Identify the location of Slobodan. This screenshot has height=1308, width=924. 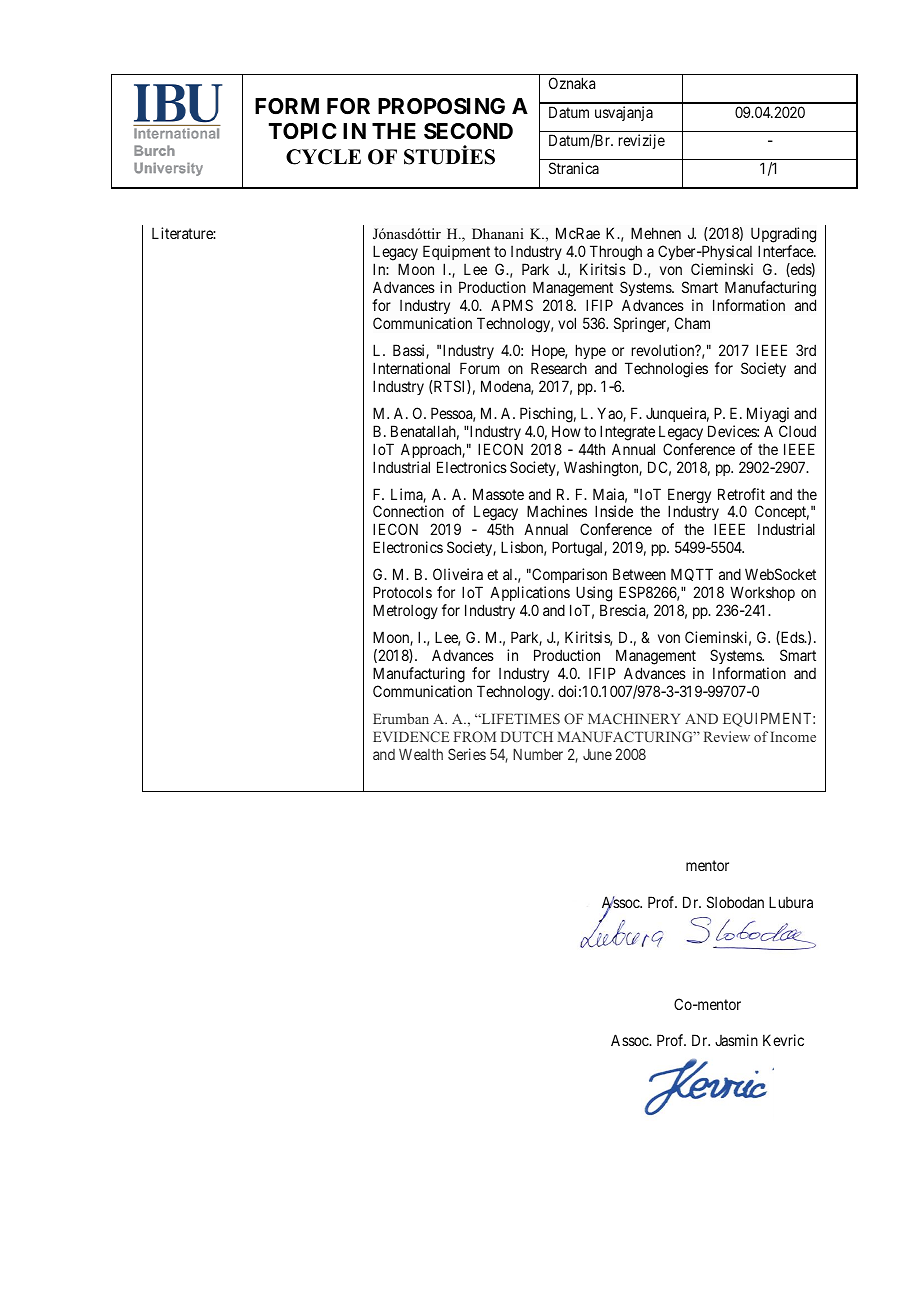
(735, 902).
